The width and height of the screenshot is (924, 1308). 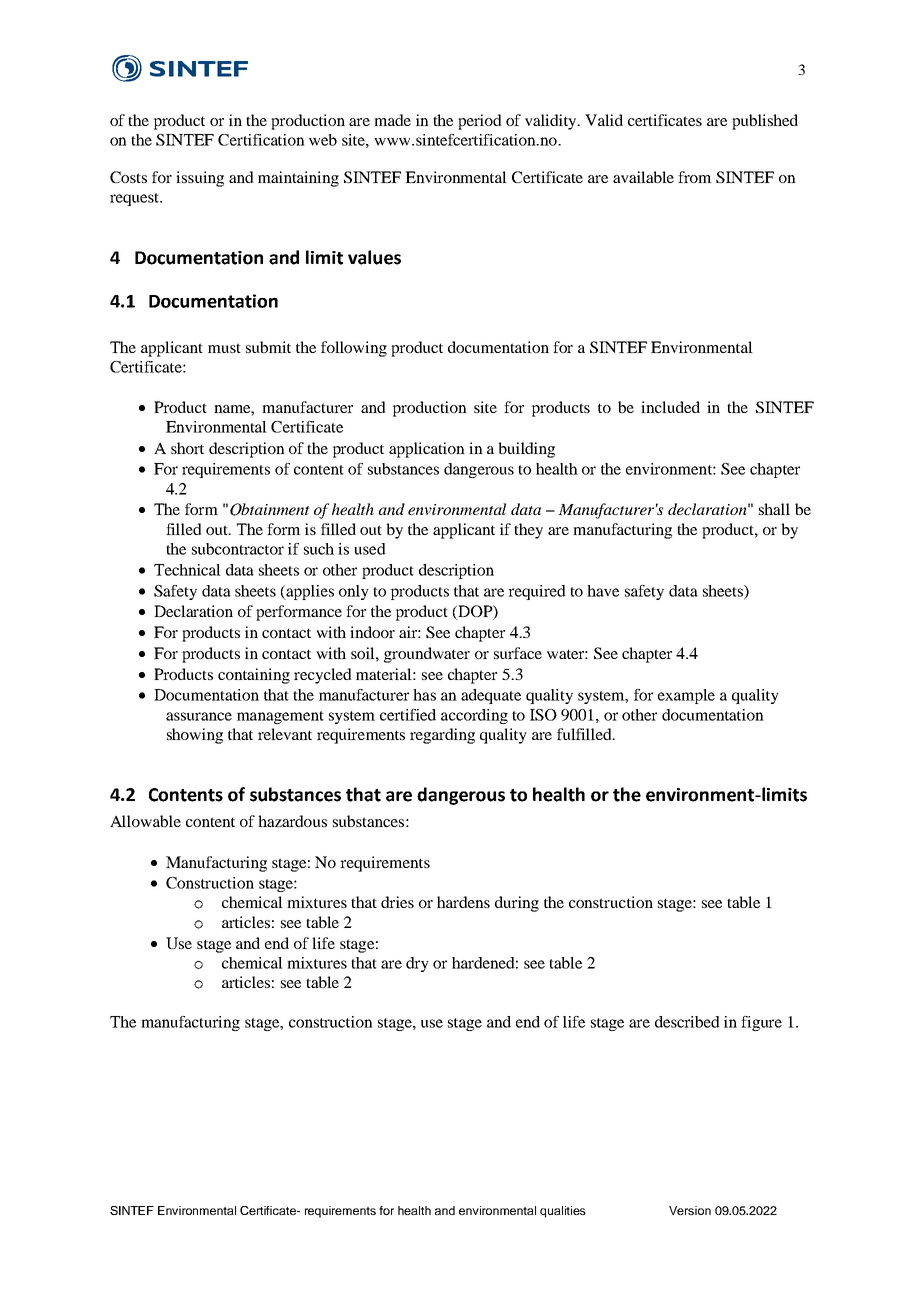 What do you see at coordinates (686, 696) in the screenshot?
I see `example` at bounding box center [686, 696].
